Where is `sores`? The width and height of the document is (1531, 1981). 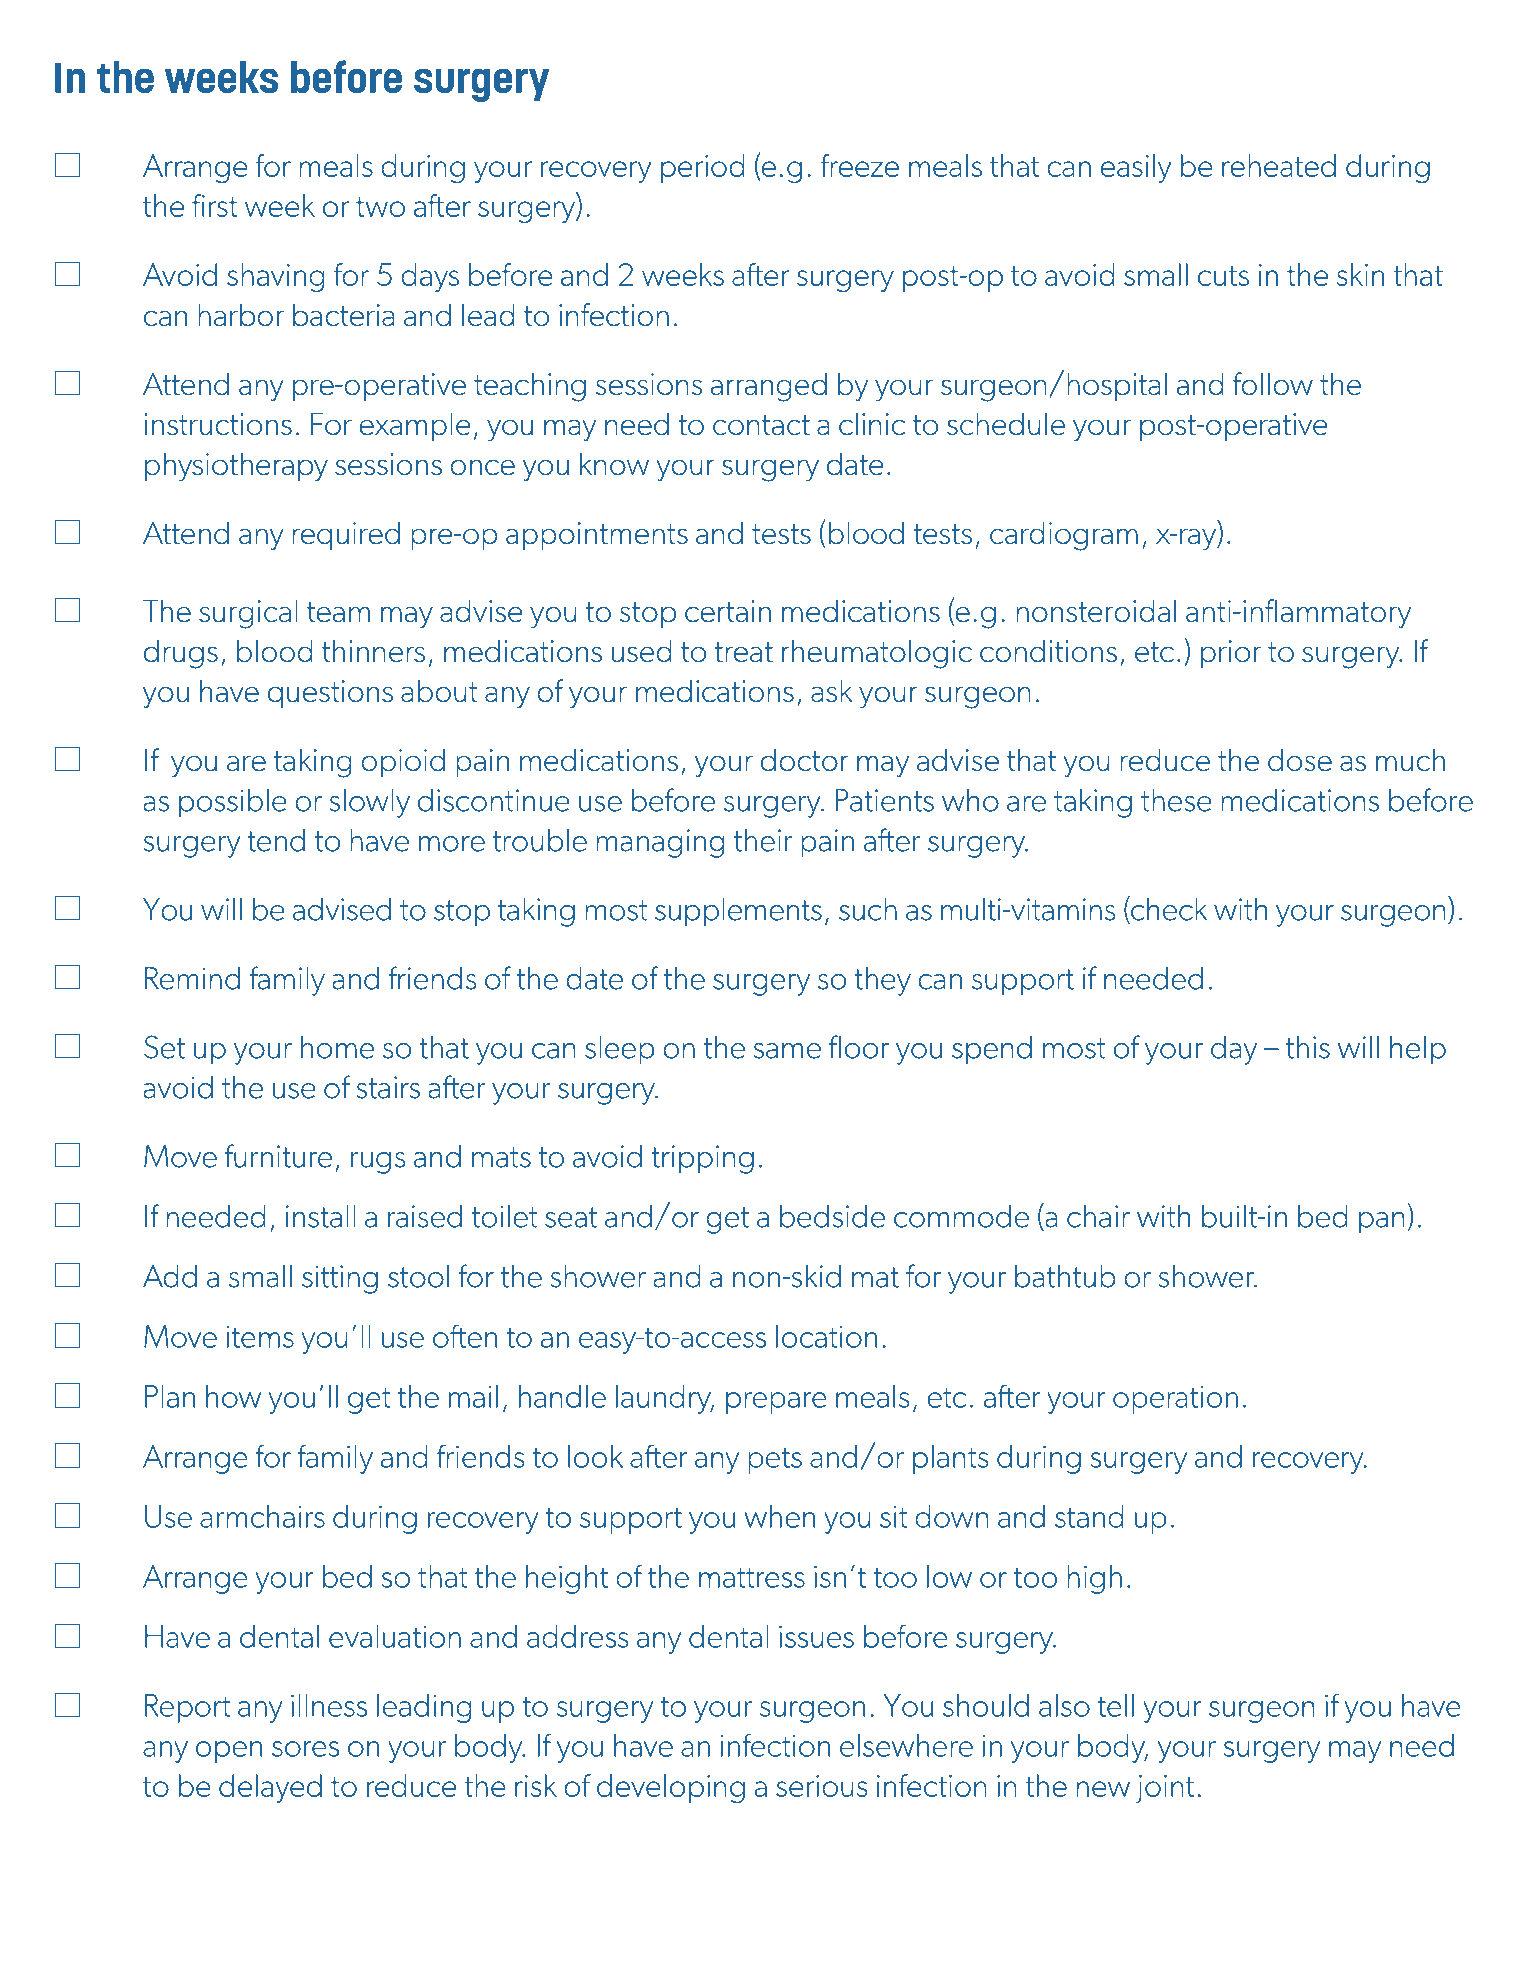
sores is located at coordinates (305, 1749).
